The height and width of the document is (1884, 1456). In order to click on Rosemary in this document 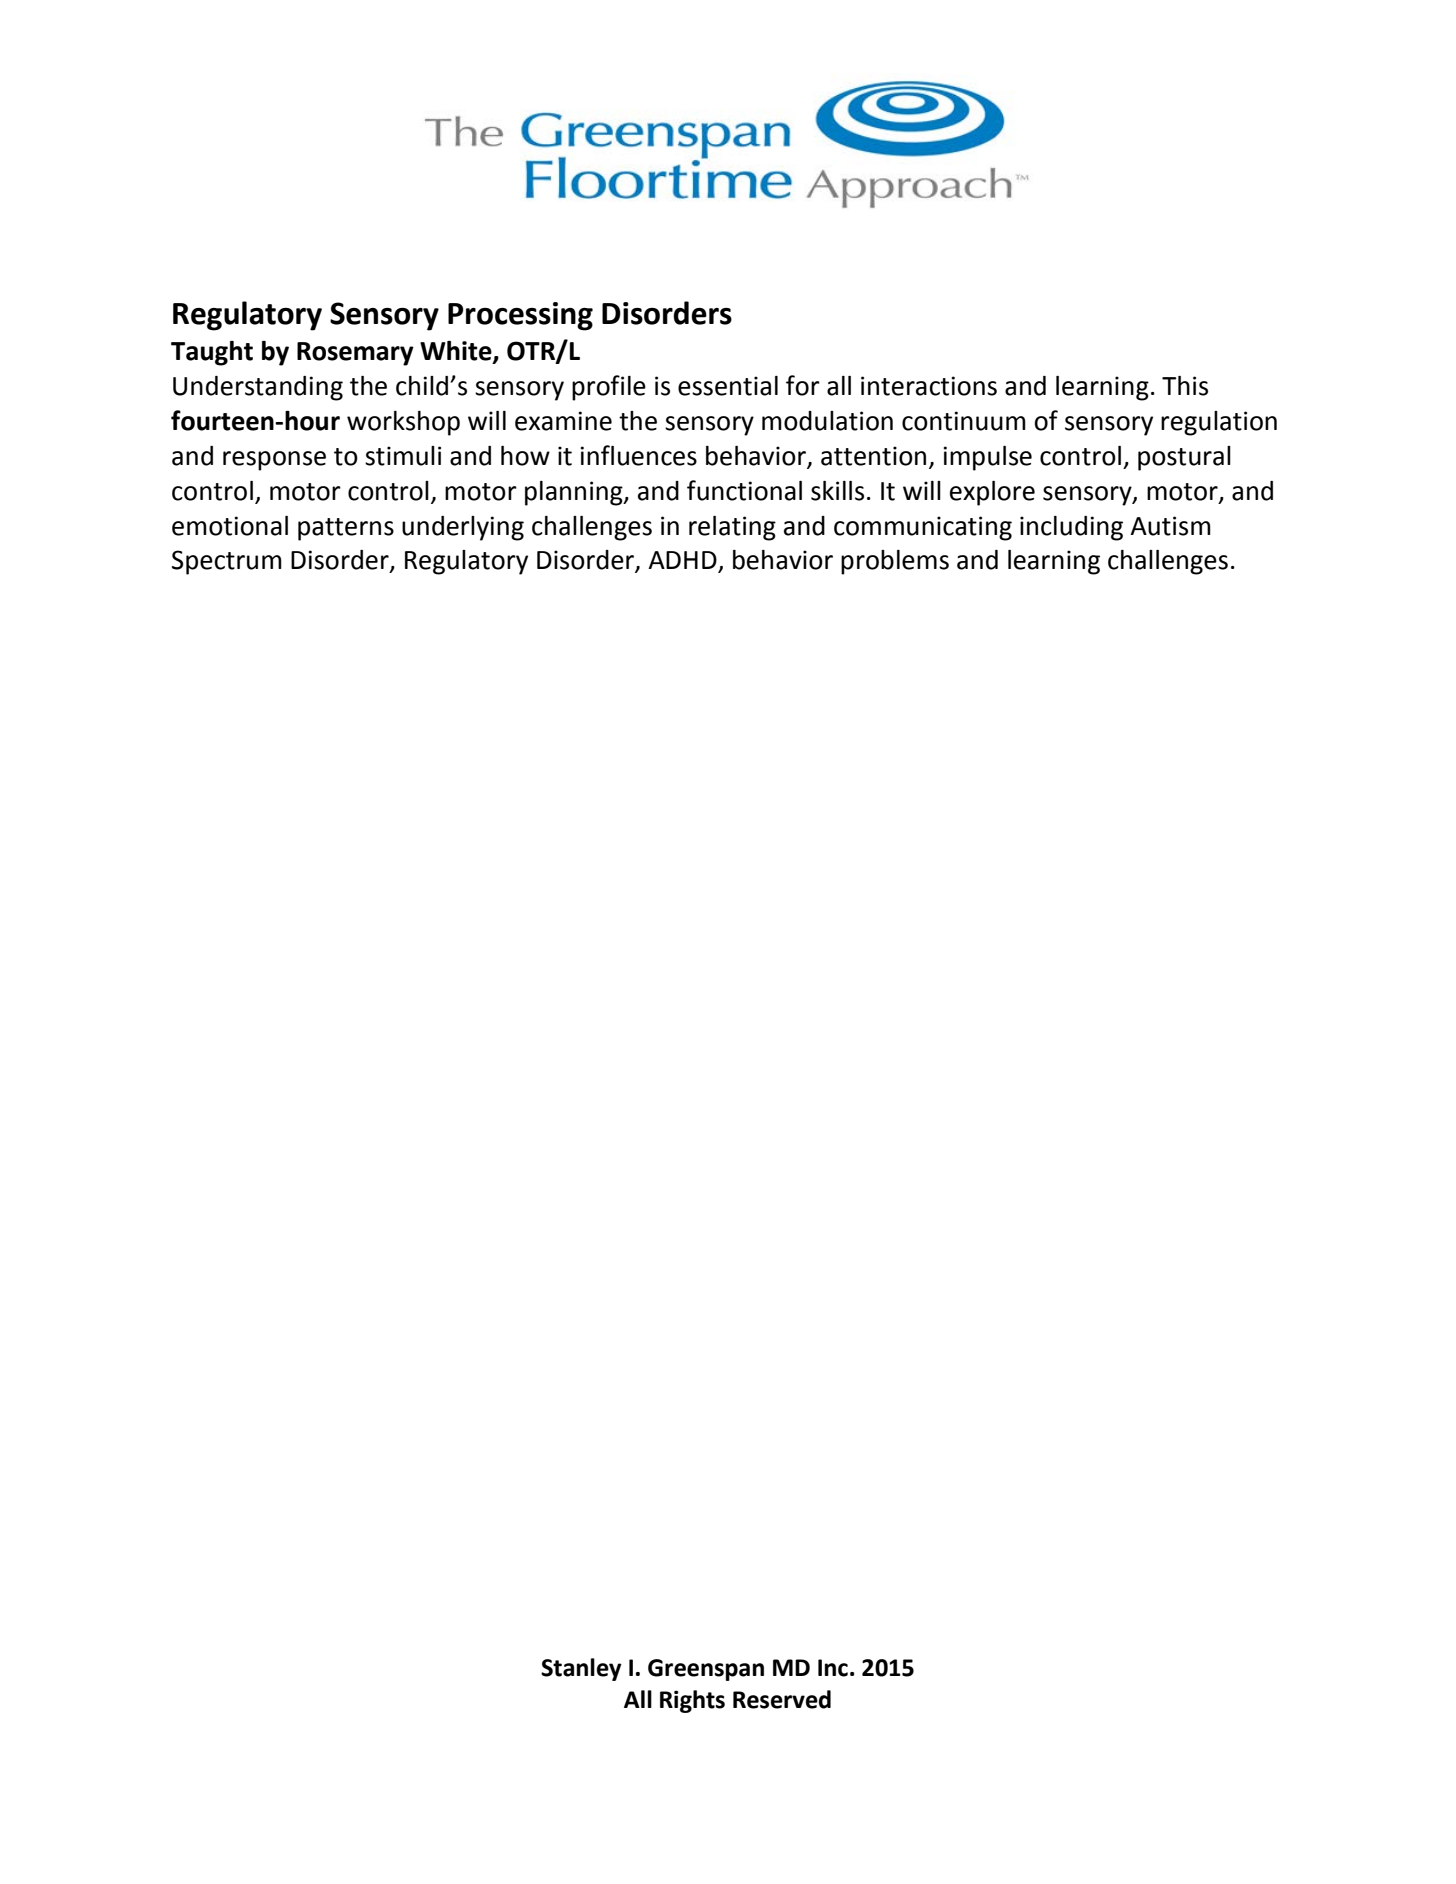, I will do `click(355, 354)`.
